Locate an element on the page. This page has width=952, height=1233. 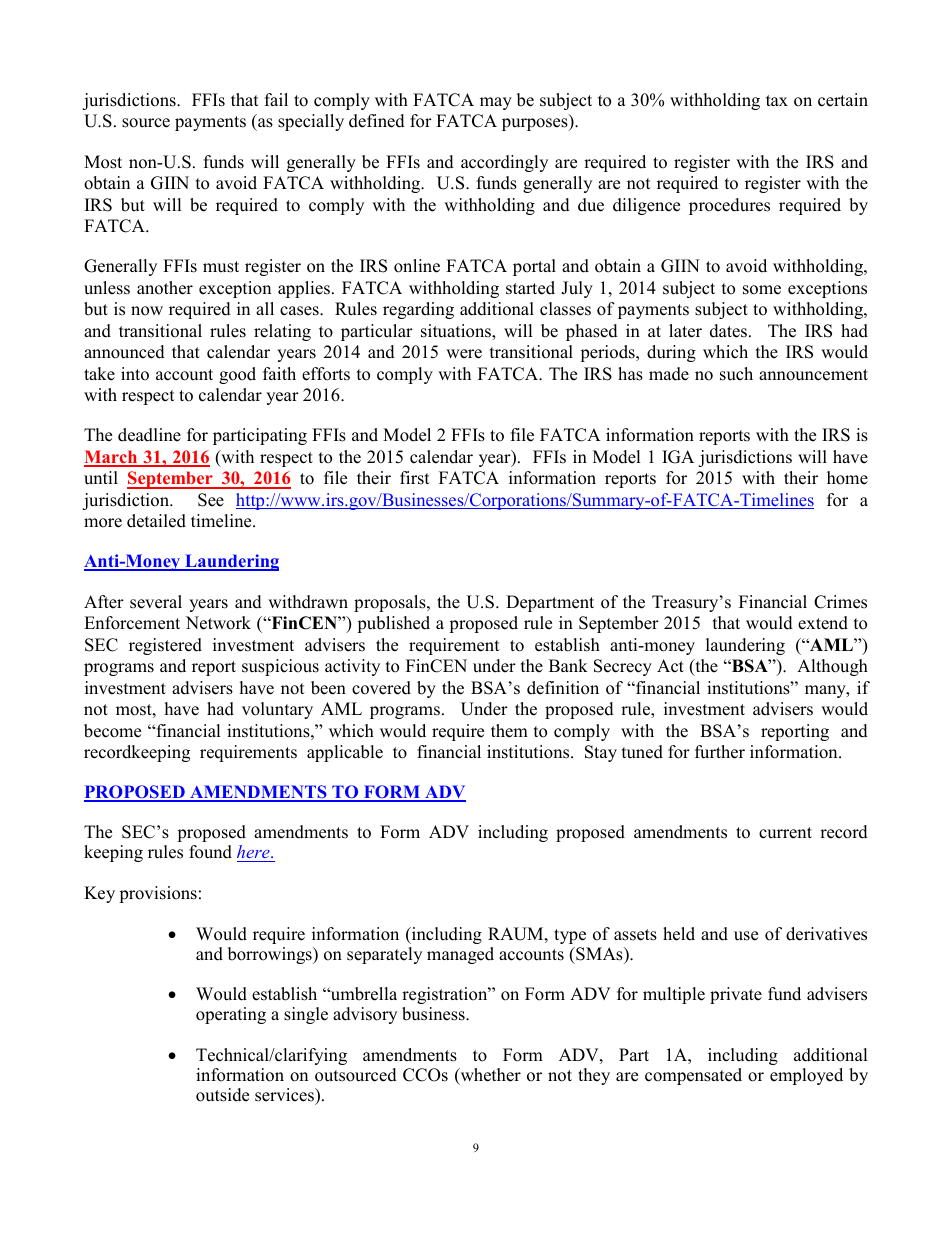
tax is located at coordinates (777, 100).
